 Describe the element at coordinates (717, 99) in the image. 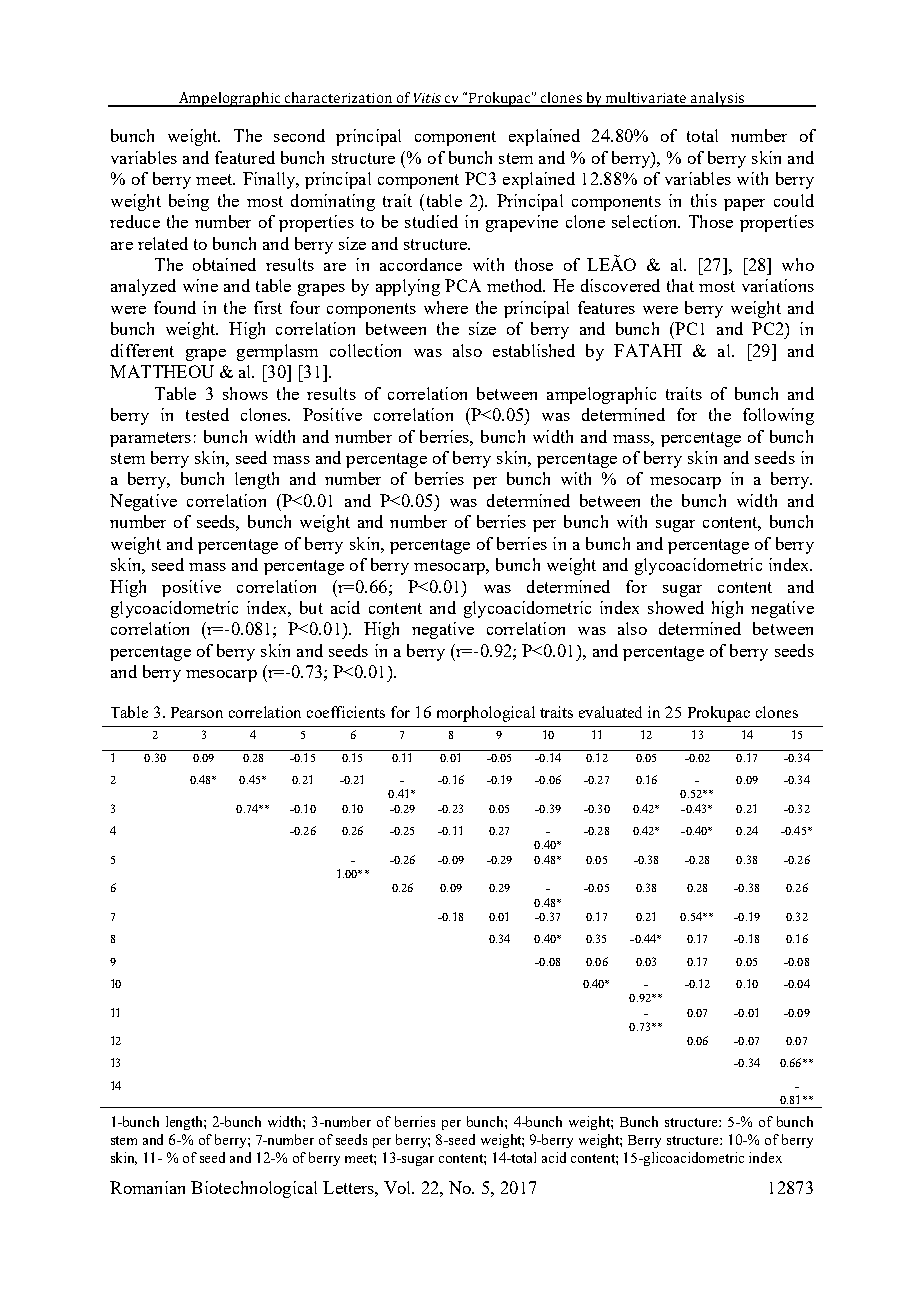

I see `analysis` at that location.
